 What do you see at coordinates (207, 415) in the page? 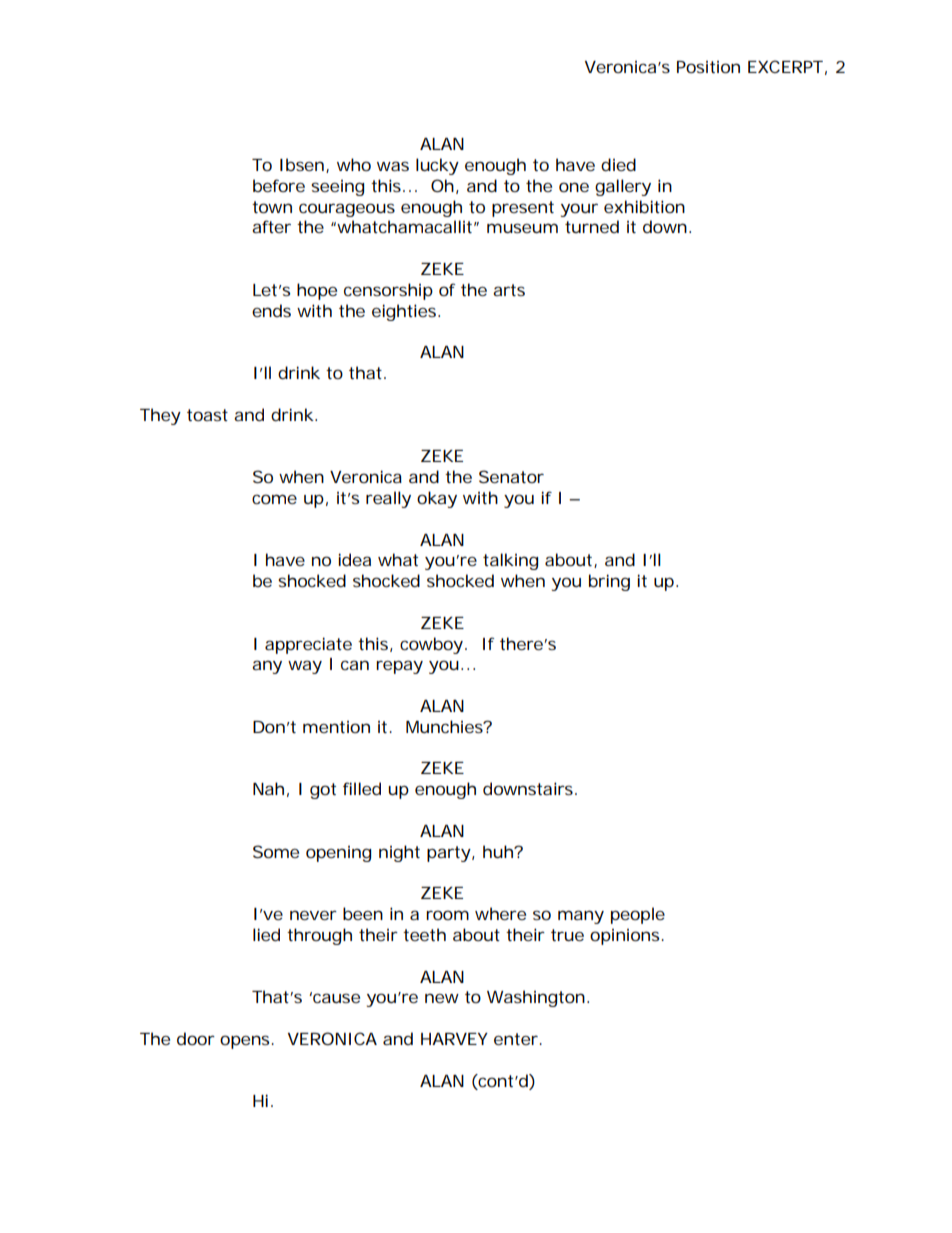
I see `toast` at bounding box center [207, 415].
